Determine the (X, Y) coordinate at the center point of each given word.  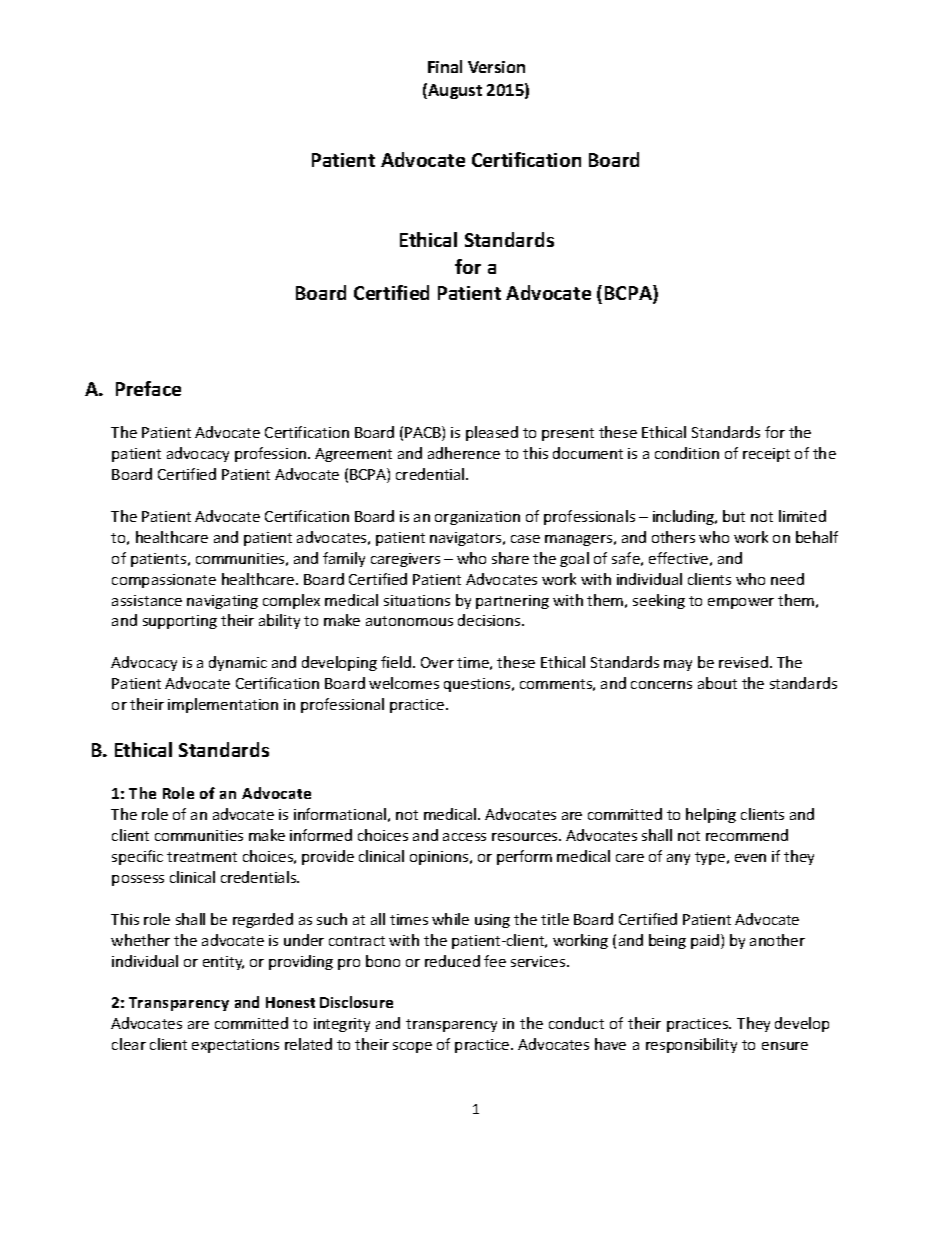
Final (445, 66)
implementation (223, 705)
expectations (235, 1046)
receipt (766, 455)
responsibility (691, 1045)
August (454, 91)
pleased (492, 433)
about (717, 683)
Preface (148, 388)
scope (412, 1047)
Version (496, 67)
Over (437, 662)
